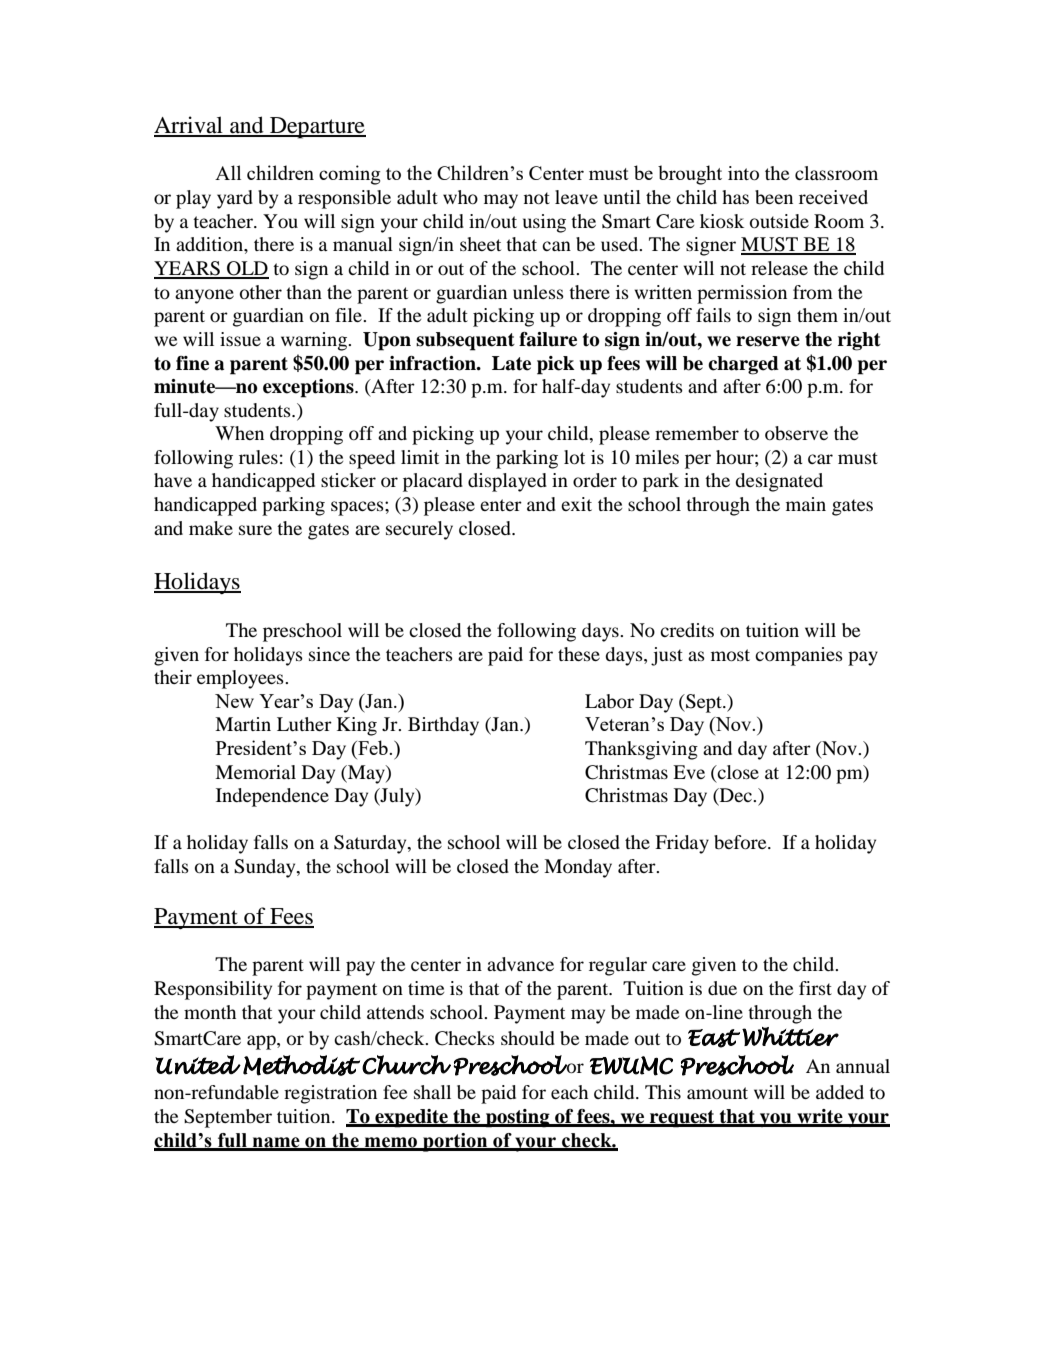 The image size is (1047, 1355). What do you see at coordinates (235, 199) in the screenshot?
I see `yard` at bounding box center [235, 199].
